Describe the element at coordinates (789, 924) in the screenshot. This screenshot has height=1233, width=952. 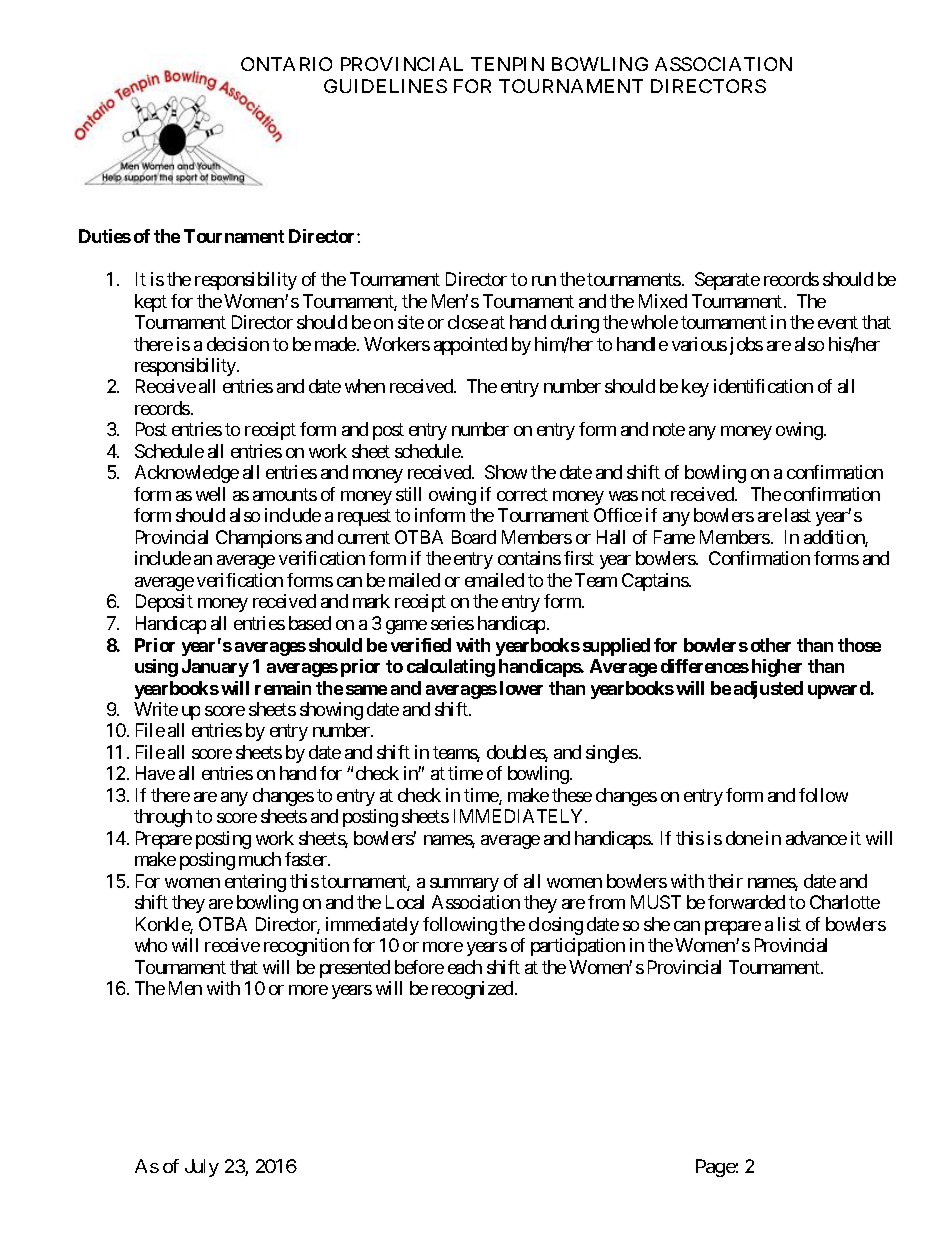
I see `list` at that location.
